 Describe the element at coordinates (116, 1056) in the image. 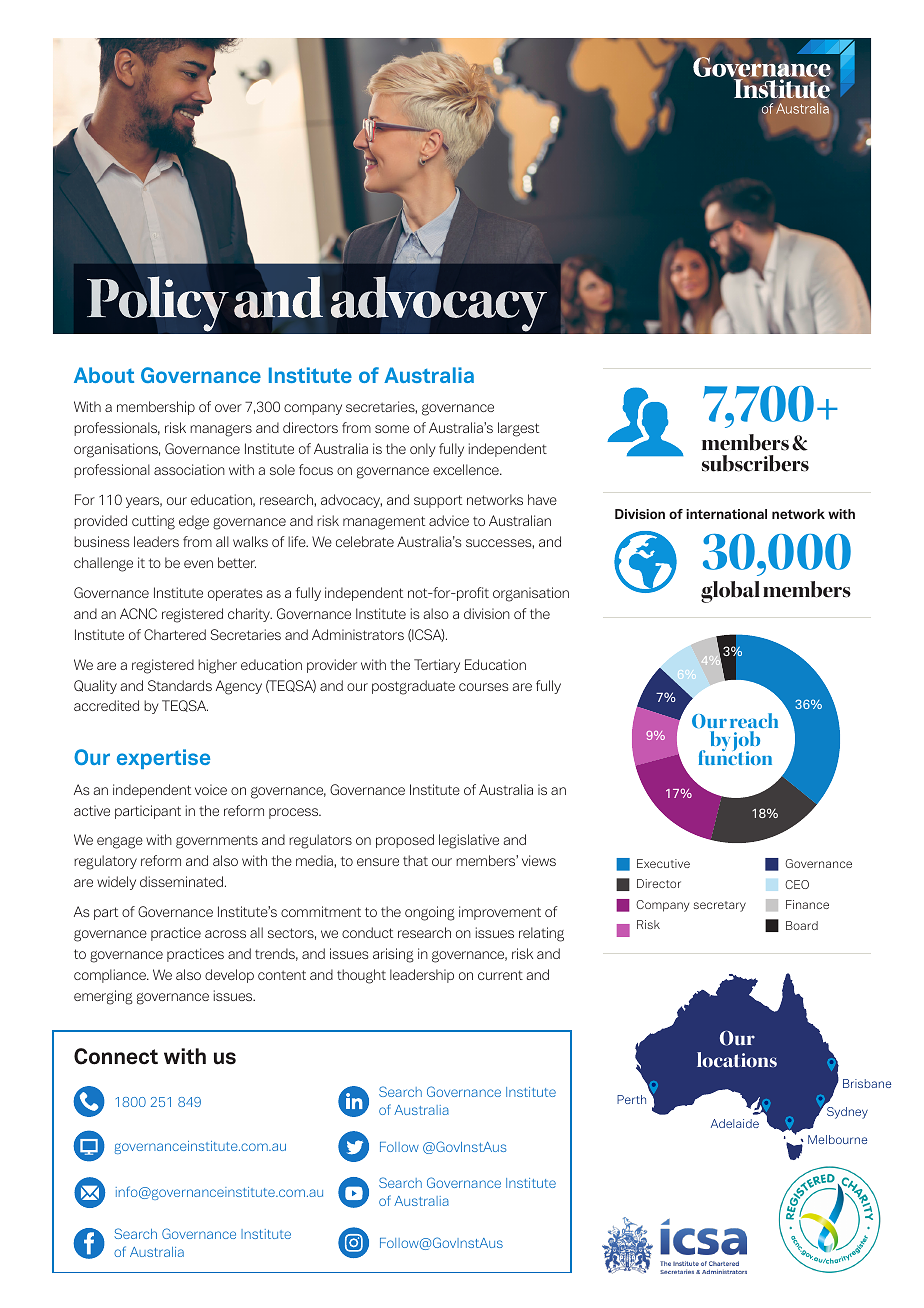

I see `Connect` at that location.
